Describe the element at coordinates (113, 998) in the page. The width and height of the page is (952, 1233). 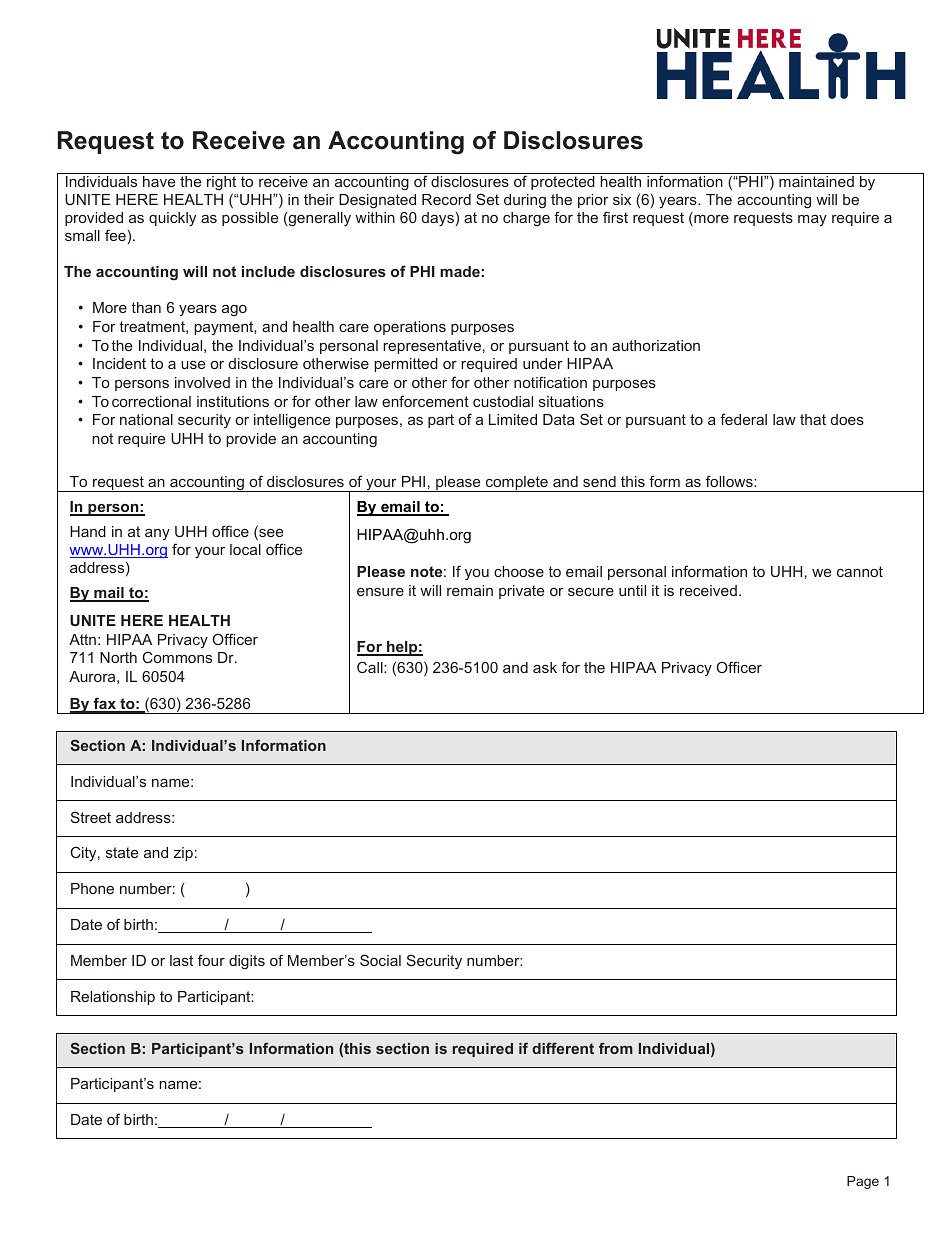
I see `Relationship` at that location.
